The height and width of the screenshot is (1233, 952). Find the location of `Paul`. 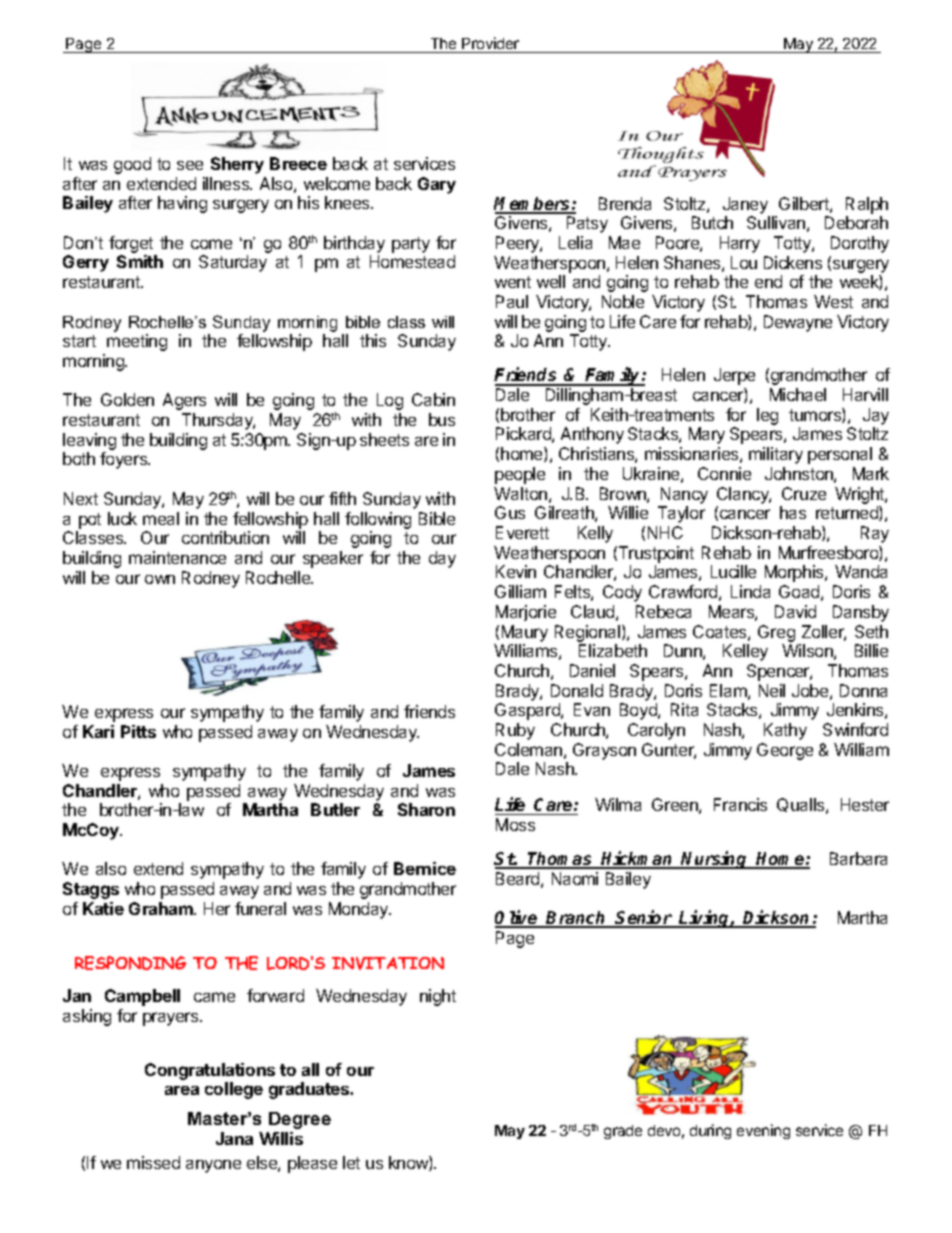

Paul is located at coordinates (512, 301).
